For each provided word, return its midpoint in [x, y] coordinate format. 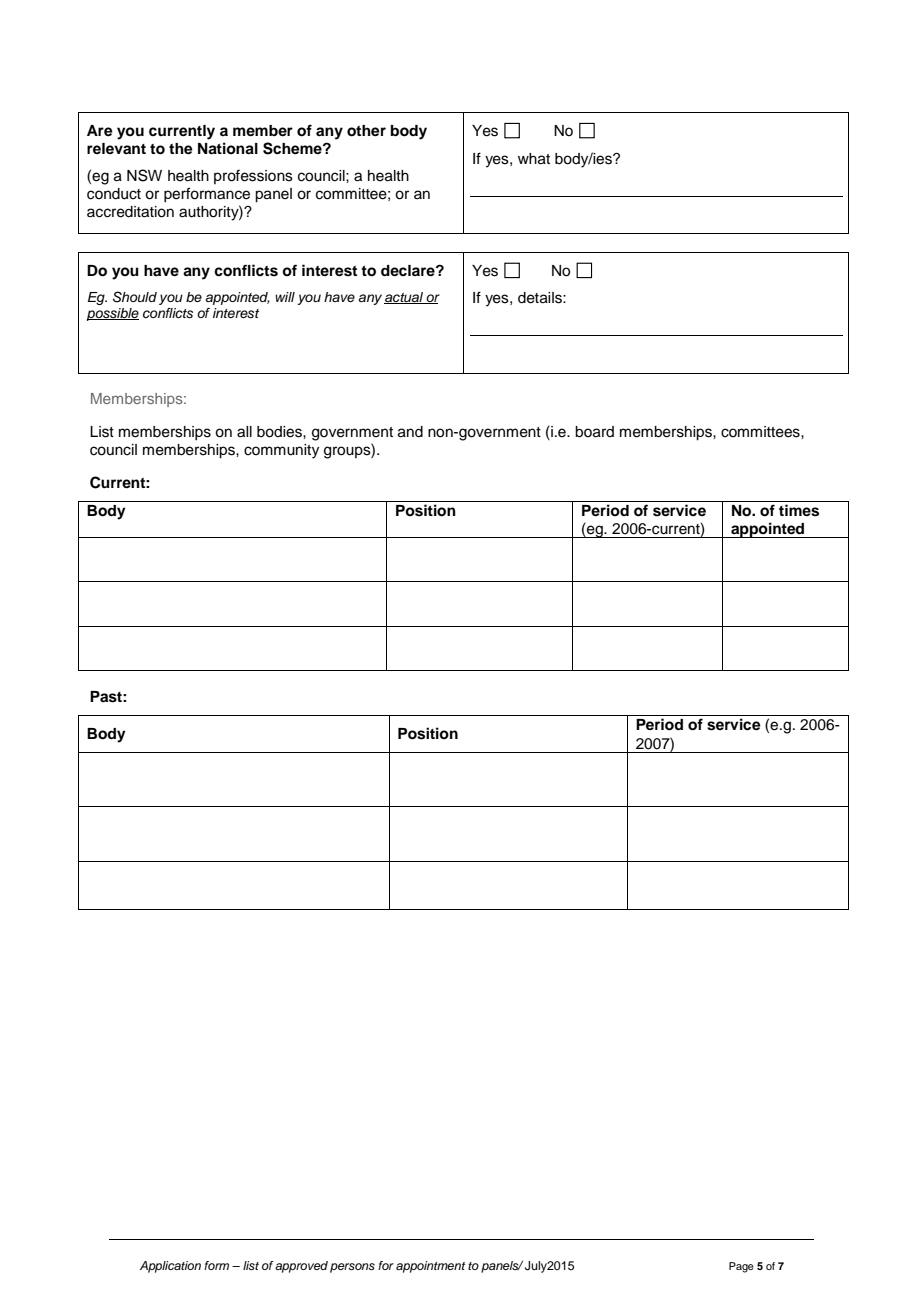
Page [741, 1267]
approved [301, 1267]
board [594, 432]
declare [409, 271]
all [244, 432]
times [799, 510]
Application [170, 1267]
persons [352, 1268]
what [534, 159]
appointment [430, 1267]
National [228, 148]
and [410, 432]
